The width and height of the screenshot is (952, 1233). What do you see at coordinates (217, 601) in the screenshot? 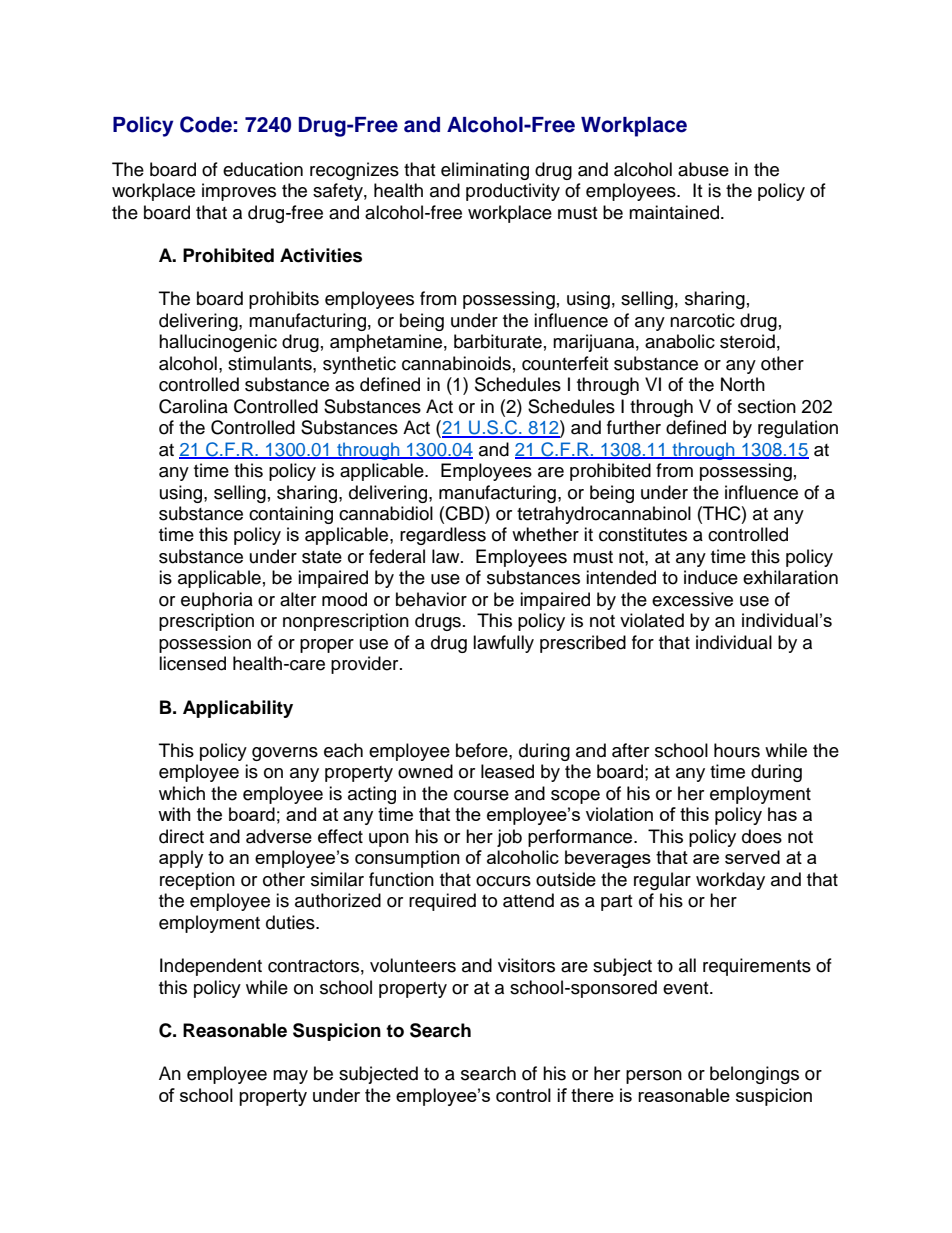
I see `euphoria` at bounding box center [217, 601].
